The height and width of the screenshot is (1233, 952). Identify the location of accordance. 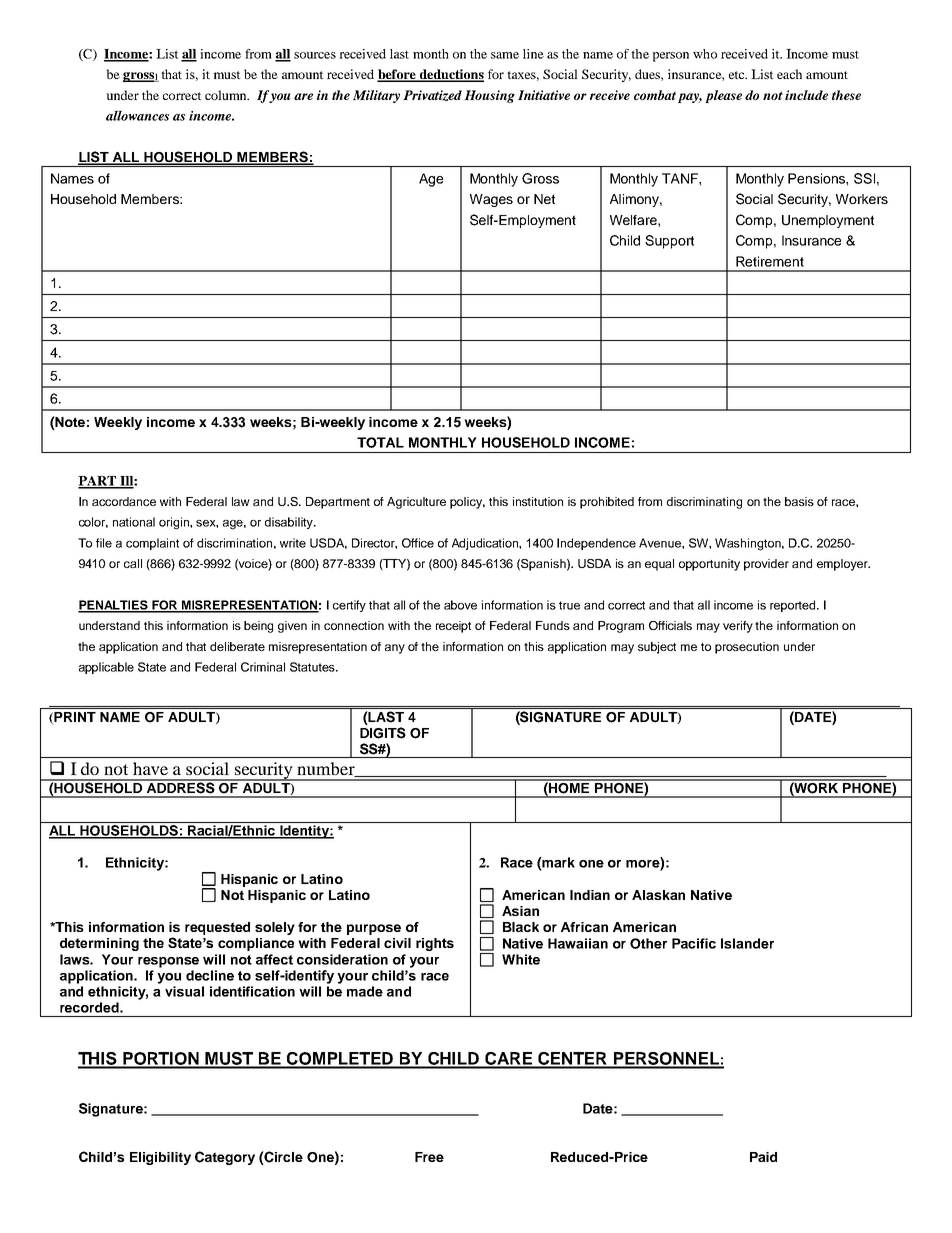
(124, 501).
